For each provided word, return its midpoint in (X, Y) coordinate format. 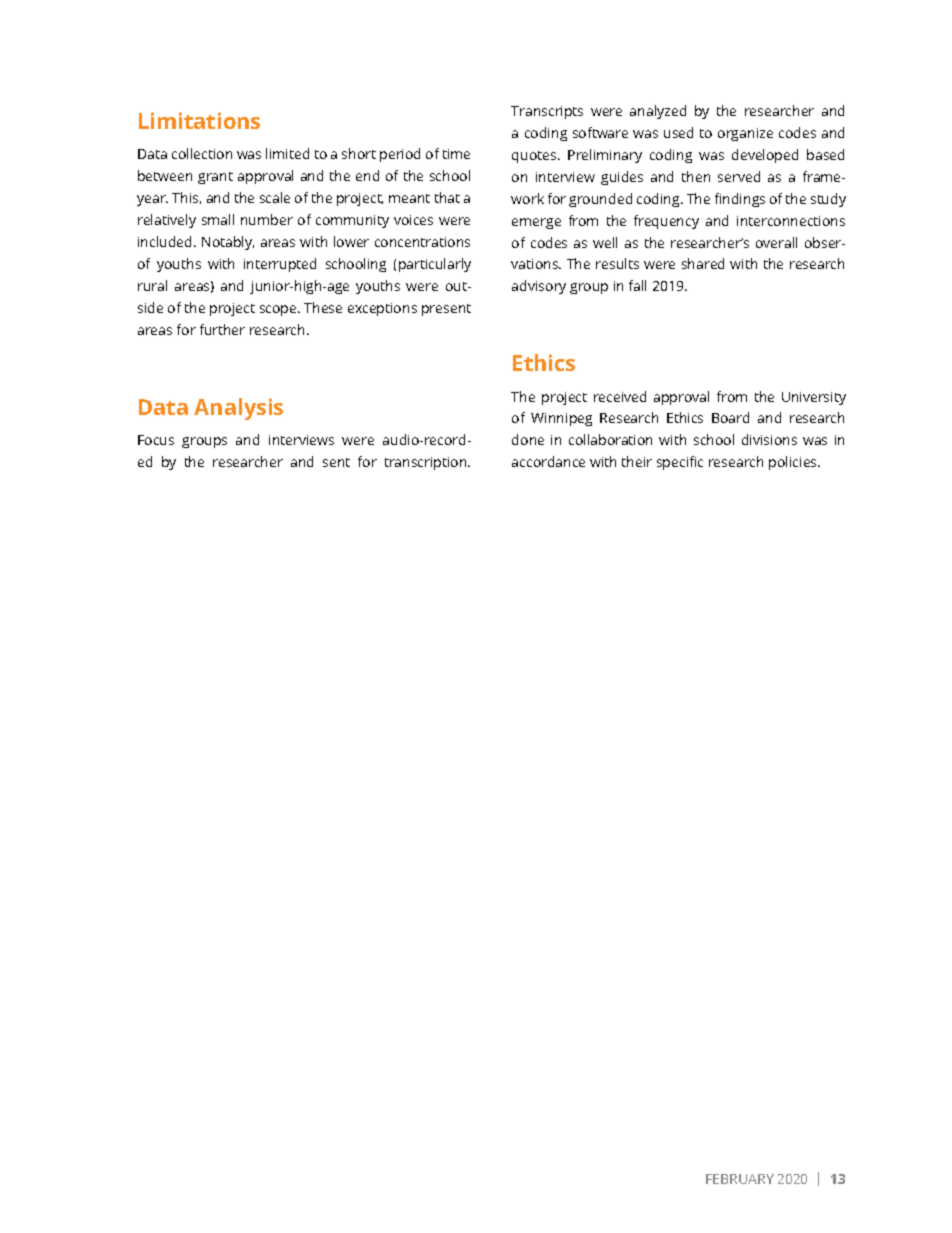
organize (745, 134)
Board (730, 417)
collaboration (610, 439)
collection (202, 153)
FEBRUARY (740, 1179)
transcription (427, 463)
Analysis (238, 409)
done (528, 439)
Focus (156, 440)
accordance (548, 461)
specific (680, 463)
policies (794, 463)
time (456, 154)
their (637, 461)
